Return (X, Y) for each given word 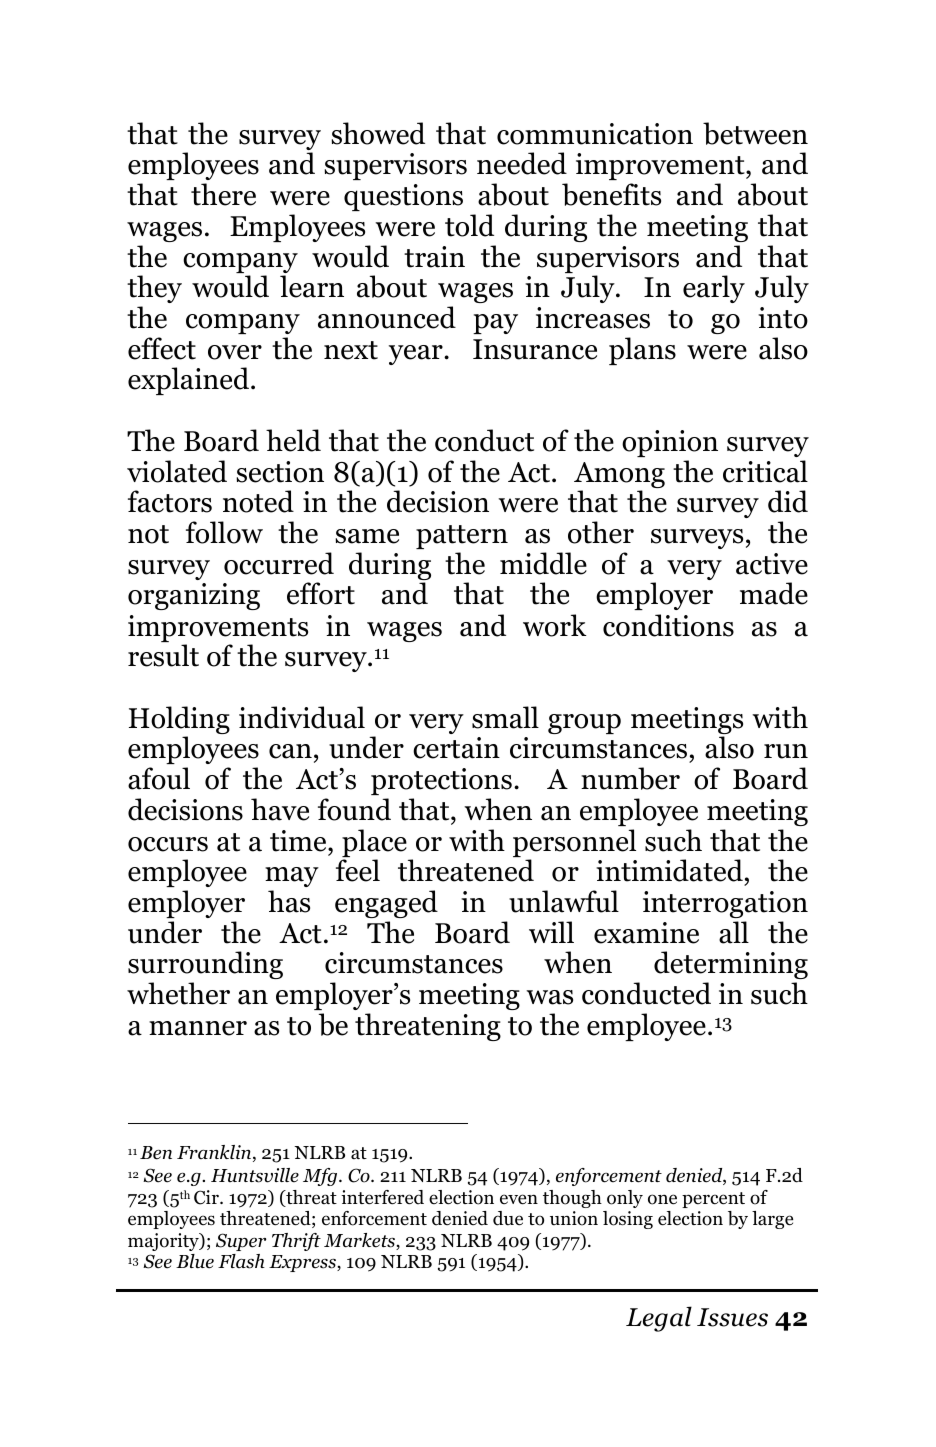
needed (522, 163)
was (549, 997)
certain (456, 748)
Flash (241, 1261)
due (508, 1218)
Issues (732, 1317)
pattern (462, 537)
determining (731, 965)
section (280, 472)
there (223, 194)
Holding (179, 721)
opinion (670, 443)
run (786, 751)
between (755, 133)
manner (198, 1028)
